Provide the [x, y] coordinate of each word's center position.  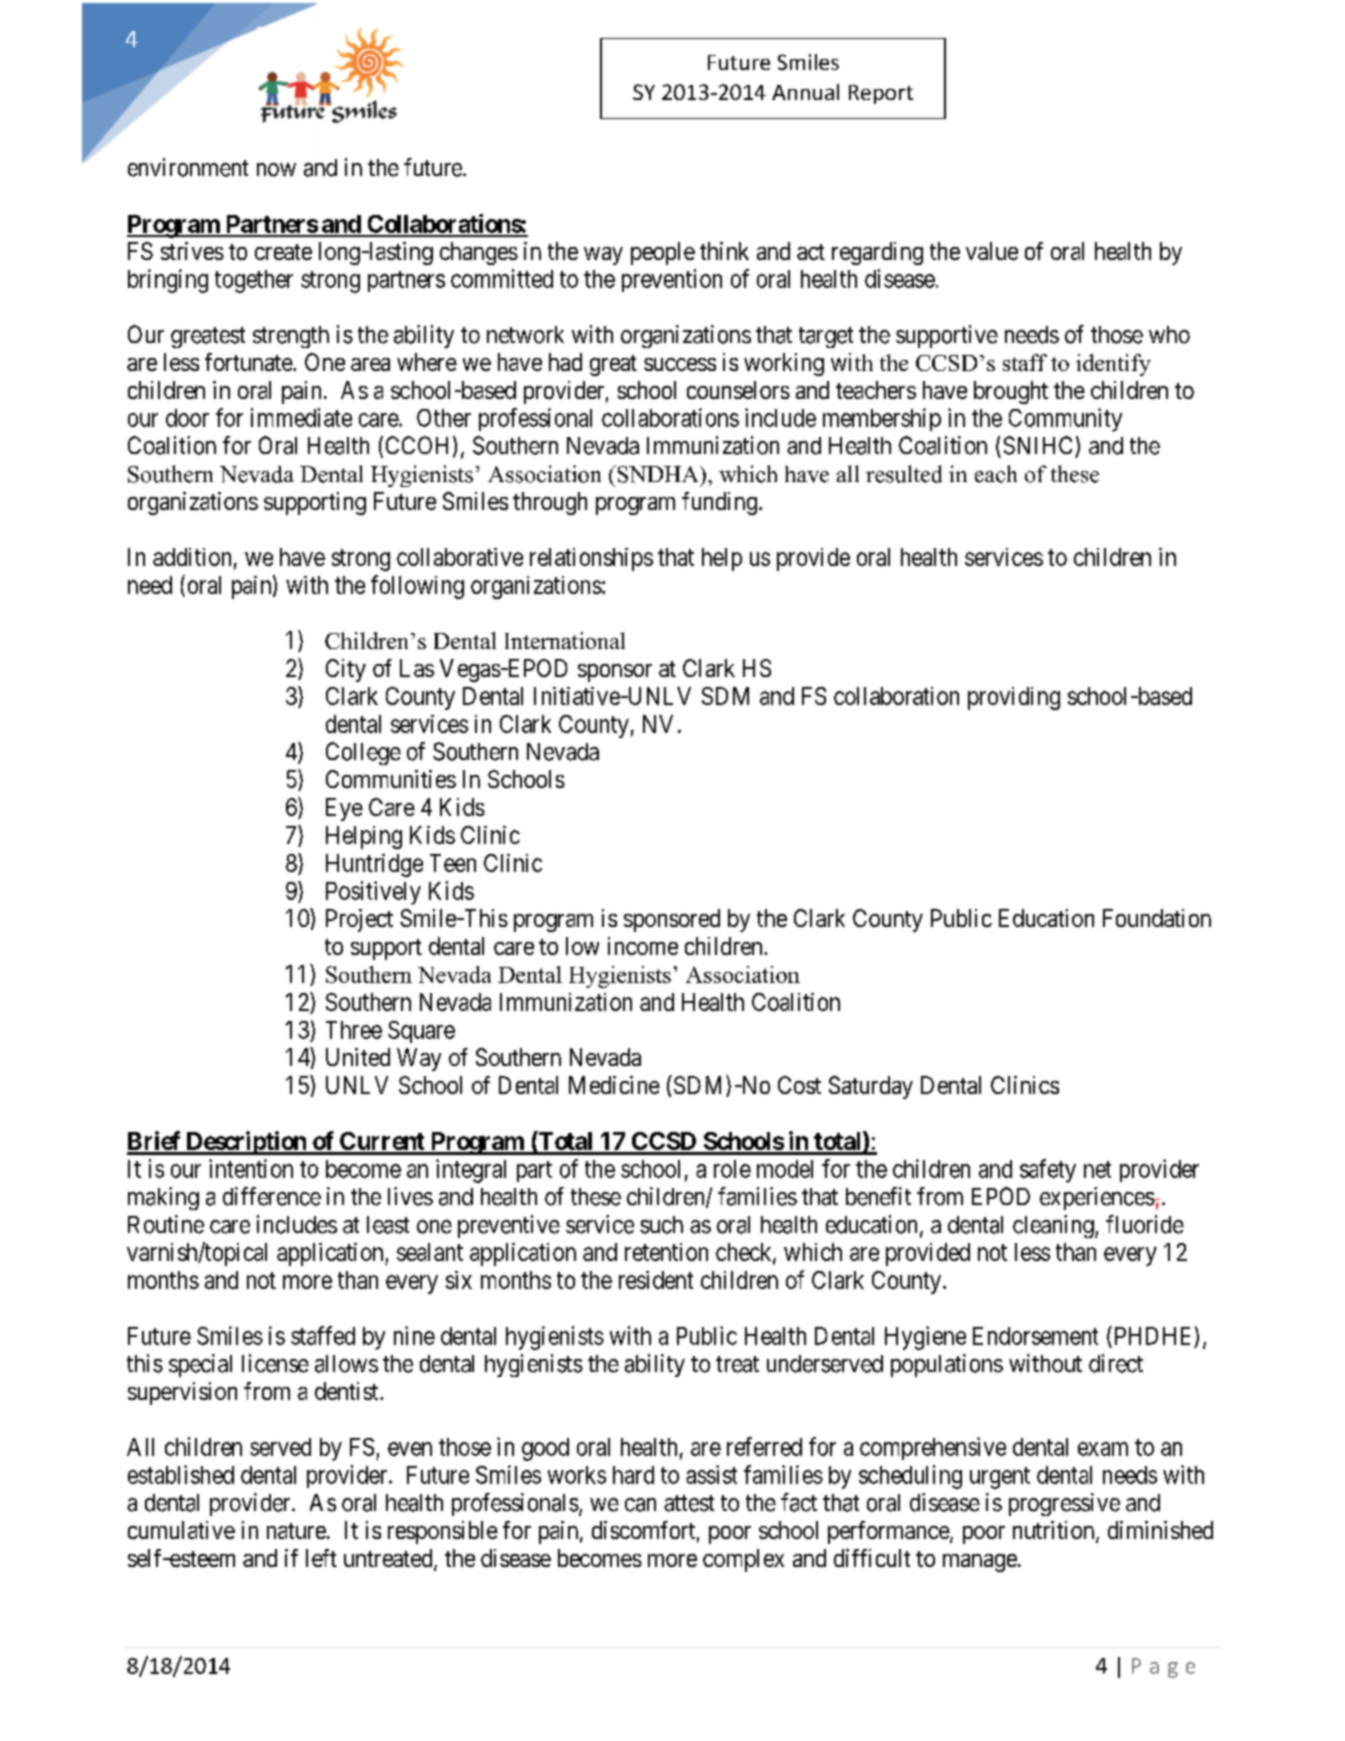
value [992, 251]
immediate [301, 417]
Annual [805, 92]
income [643, 946]
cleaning [1054, 1226]
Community [1065, 420]
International [565, 640]
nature [296, 1531]
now [276, 170]
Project [359, 920]
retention [666, 1252]
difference [272, 1196]
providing [1014, 698]
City [346, 670]
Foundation [1157, 918]
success [680, 364]
